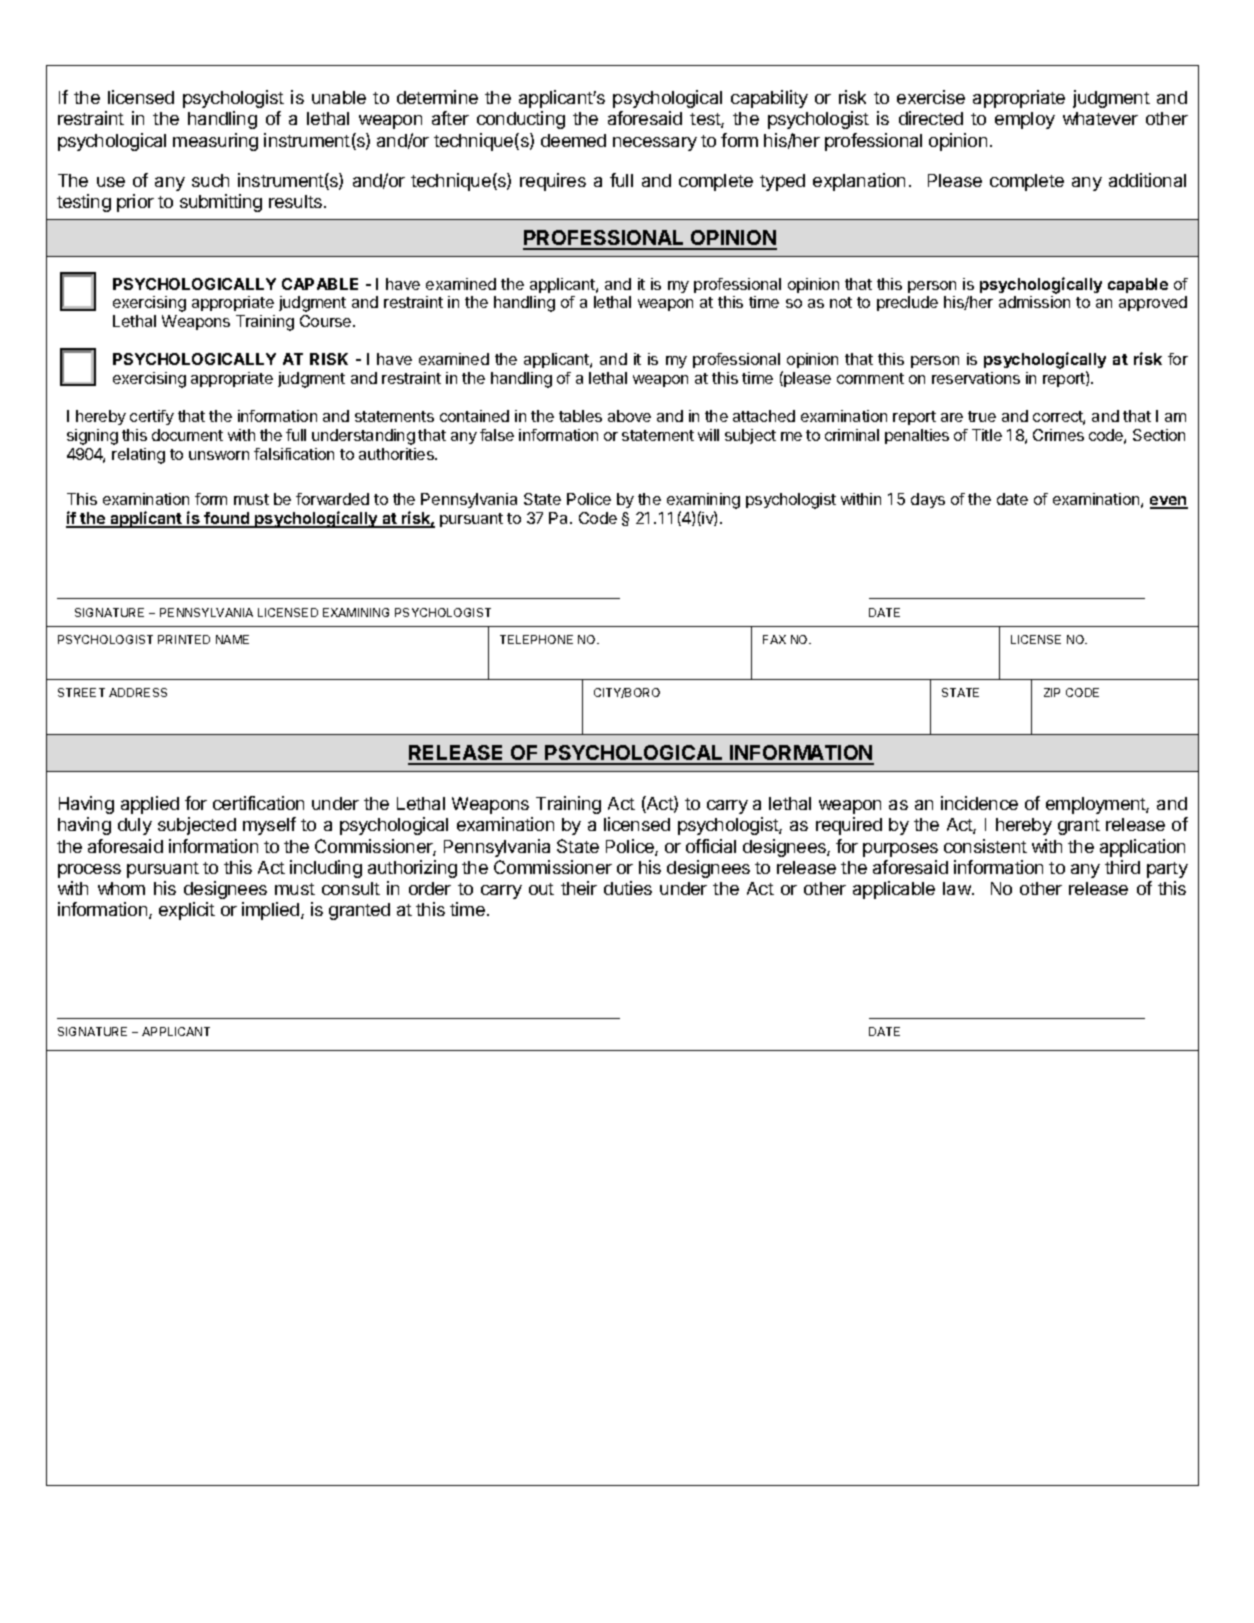  Describe the element at coordinates (215, 142) in the screenshot. I see `measuring` at that location.
